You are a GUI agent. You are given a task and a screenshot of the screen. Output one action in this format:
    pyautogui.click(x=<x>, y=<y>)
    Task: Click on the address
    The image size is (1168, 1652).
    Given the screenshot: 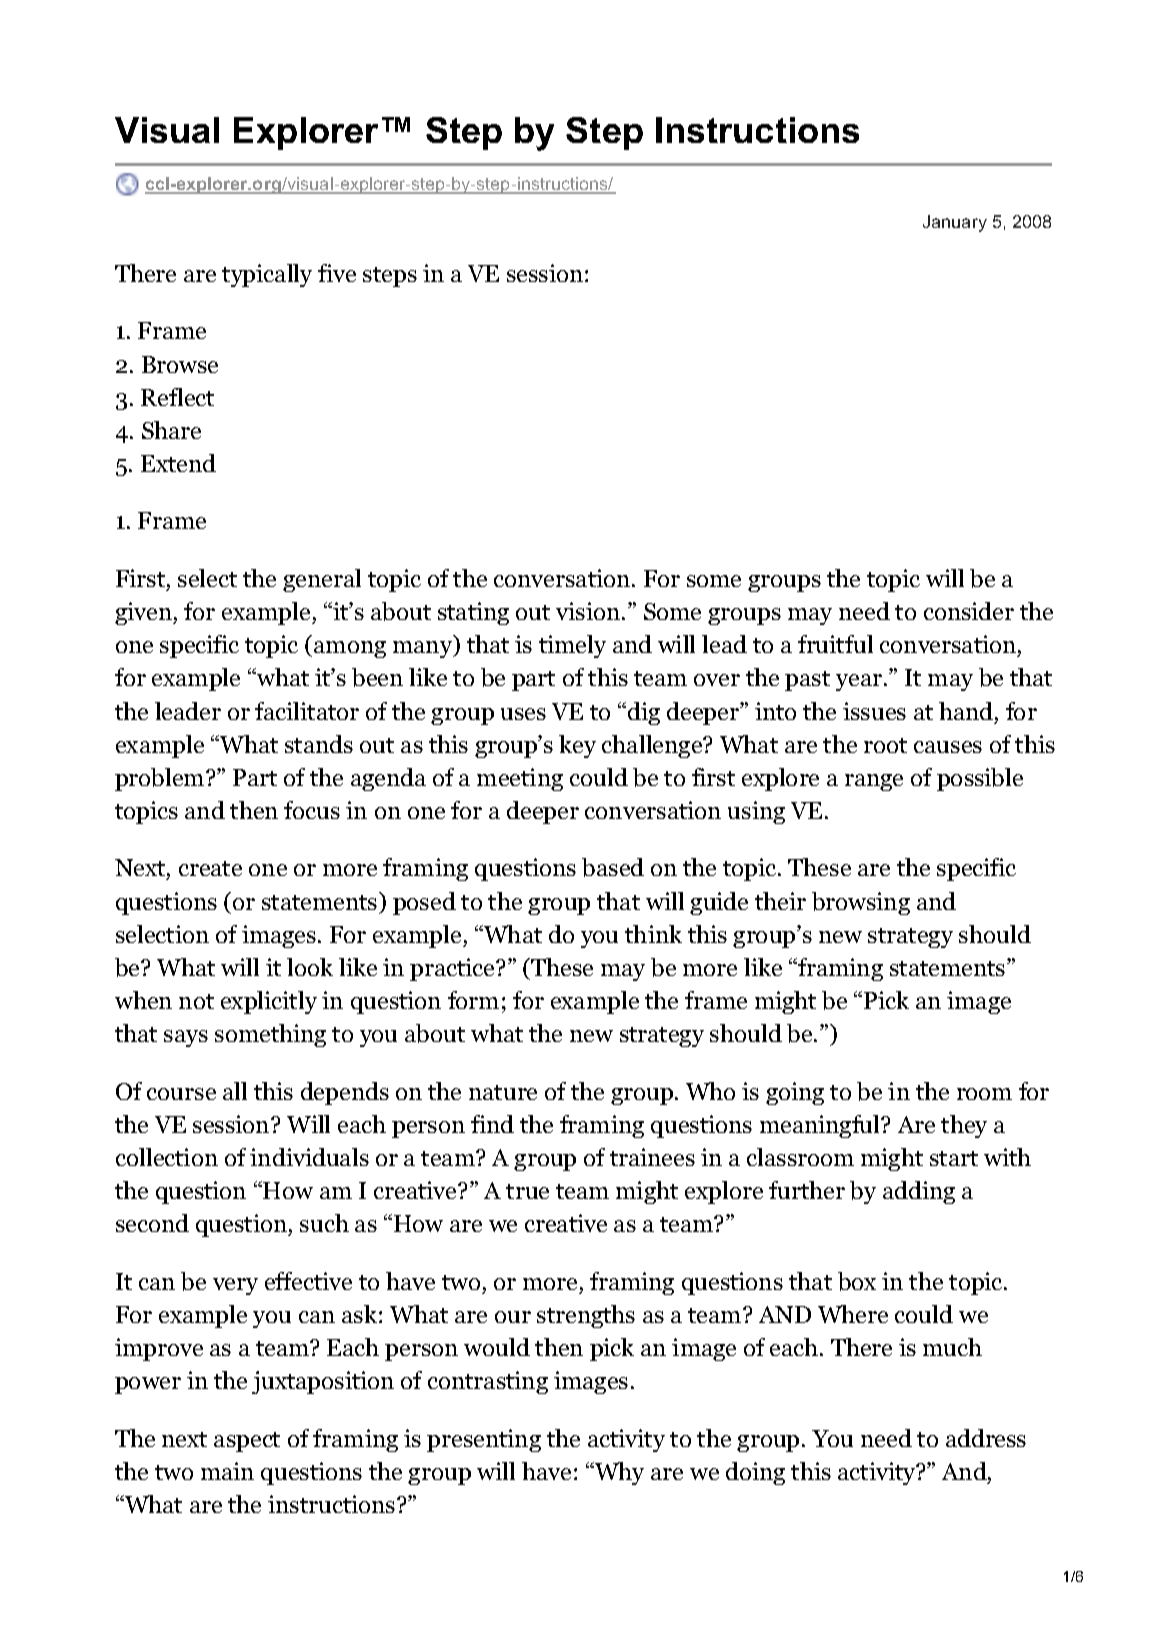 What is the action you would take?
    pyautogui.click(x=986, y=1438)
